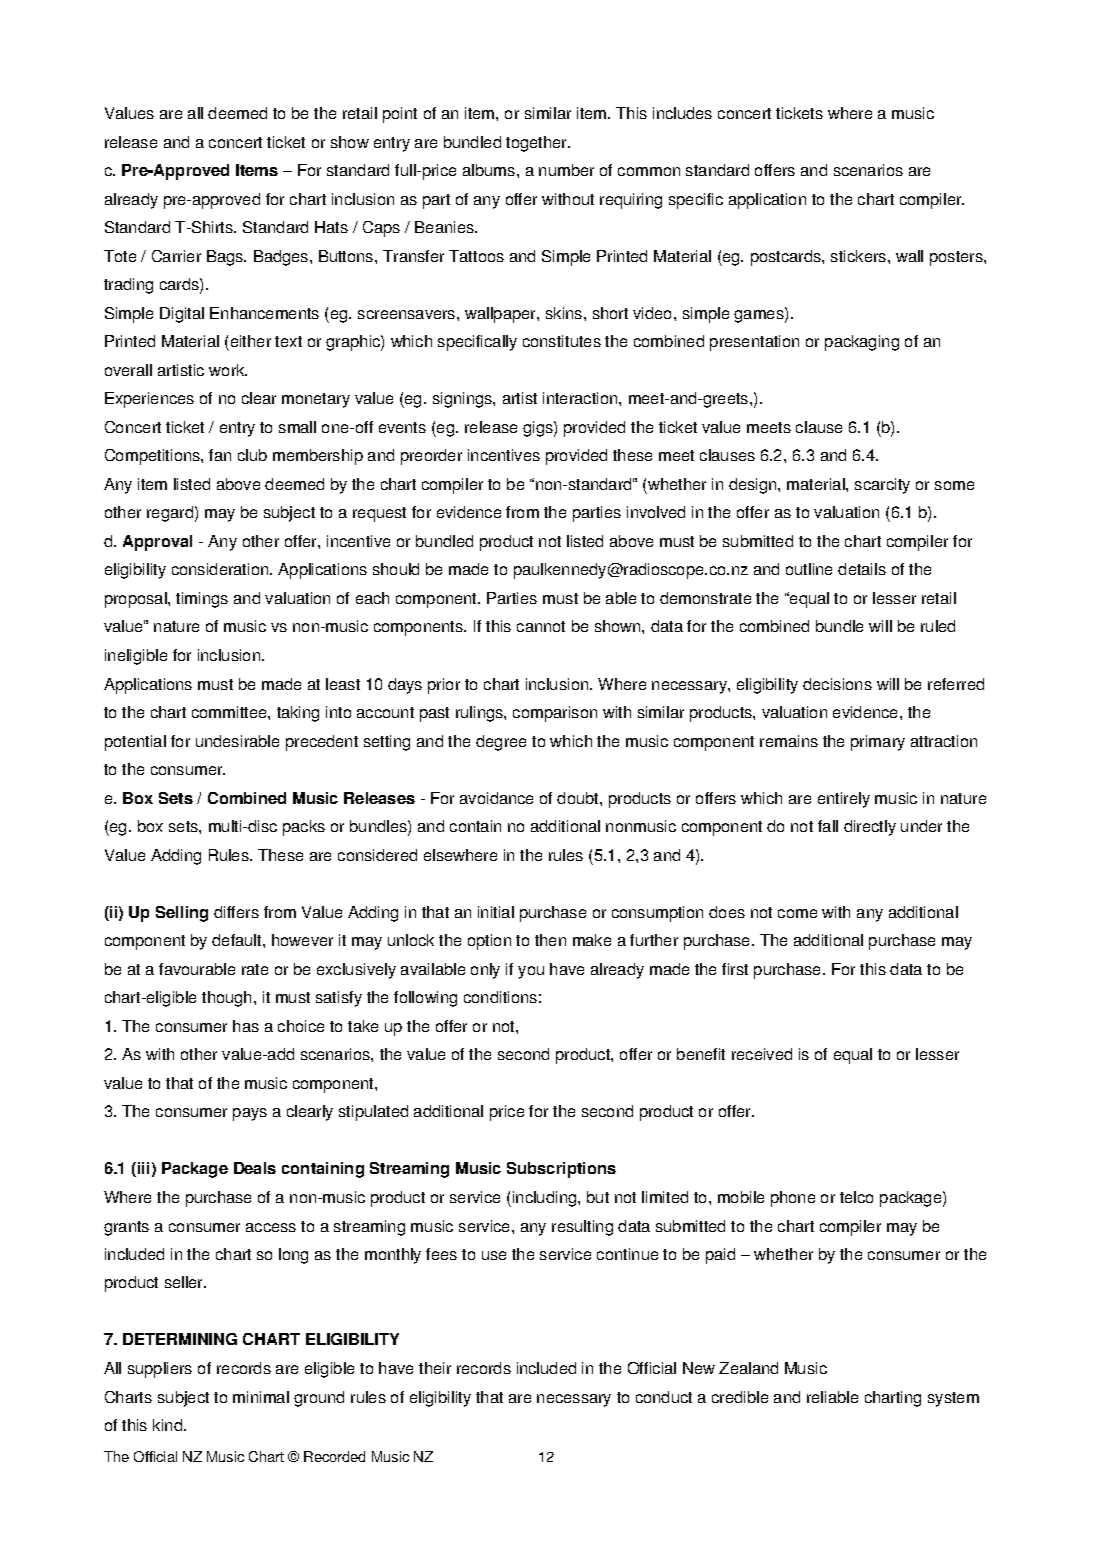 The image size is (1093, 1547). What do you see at coordinates (226, 999) in the screenshot?
I see `though` at bounding box center [226, 999].
